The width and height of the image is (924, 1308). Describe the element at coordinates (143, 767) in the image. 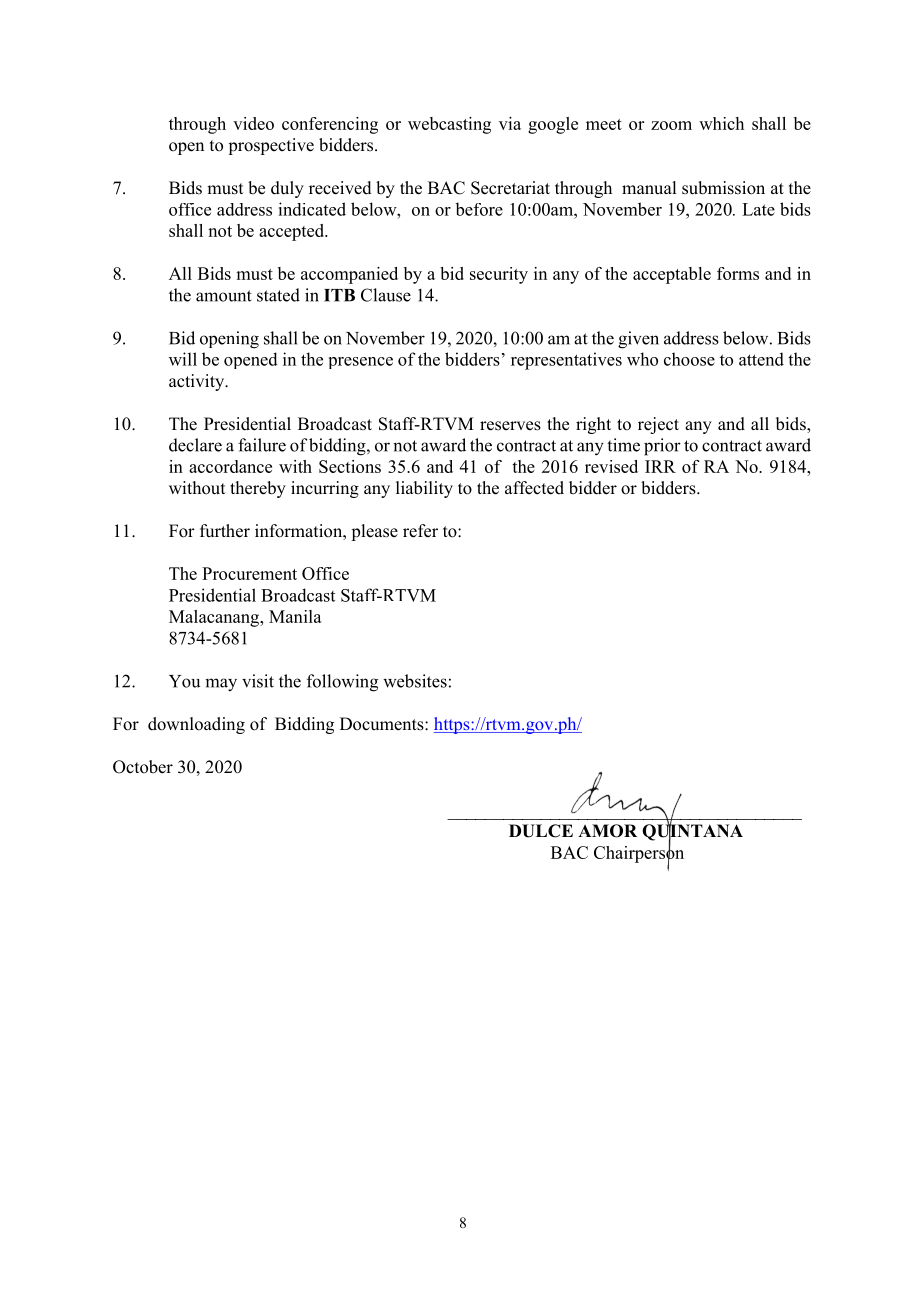

I see `October` at that location.
